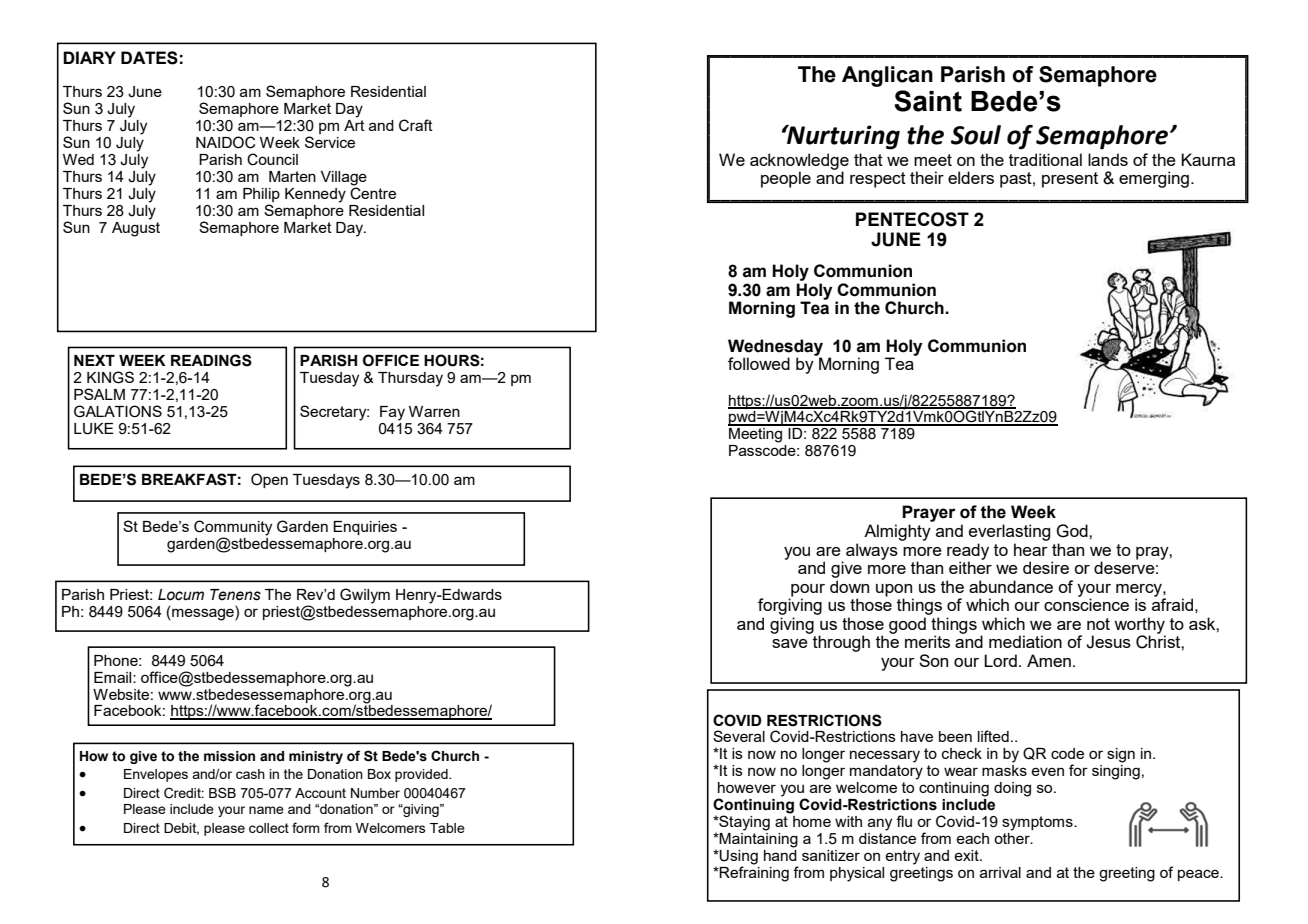 The image size is (1308, 924). What do you see at coordinates (211, 360) in the screenshot?
I see `READINGS` at bounding box center [211, 360].
